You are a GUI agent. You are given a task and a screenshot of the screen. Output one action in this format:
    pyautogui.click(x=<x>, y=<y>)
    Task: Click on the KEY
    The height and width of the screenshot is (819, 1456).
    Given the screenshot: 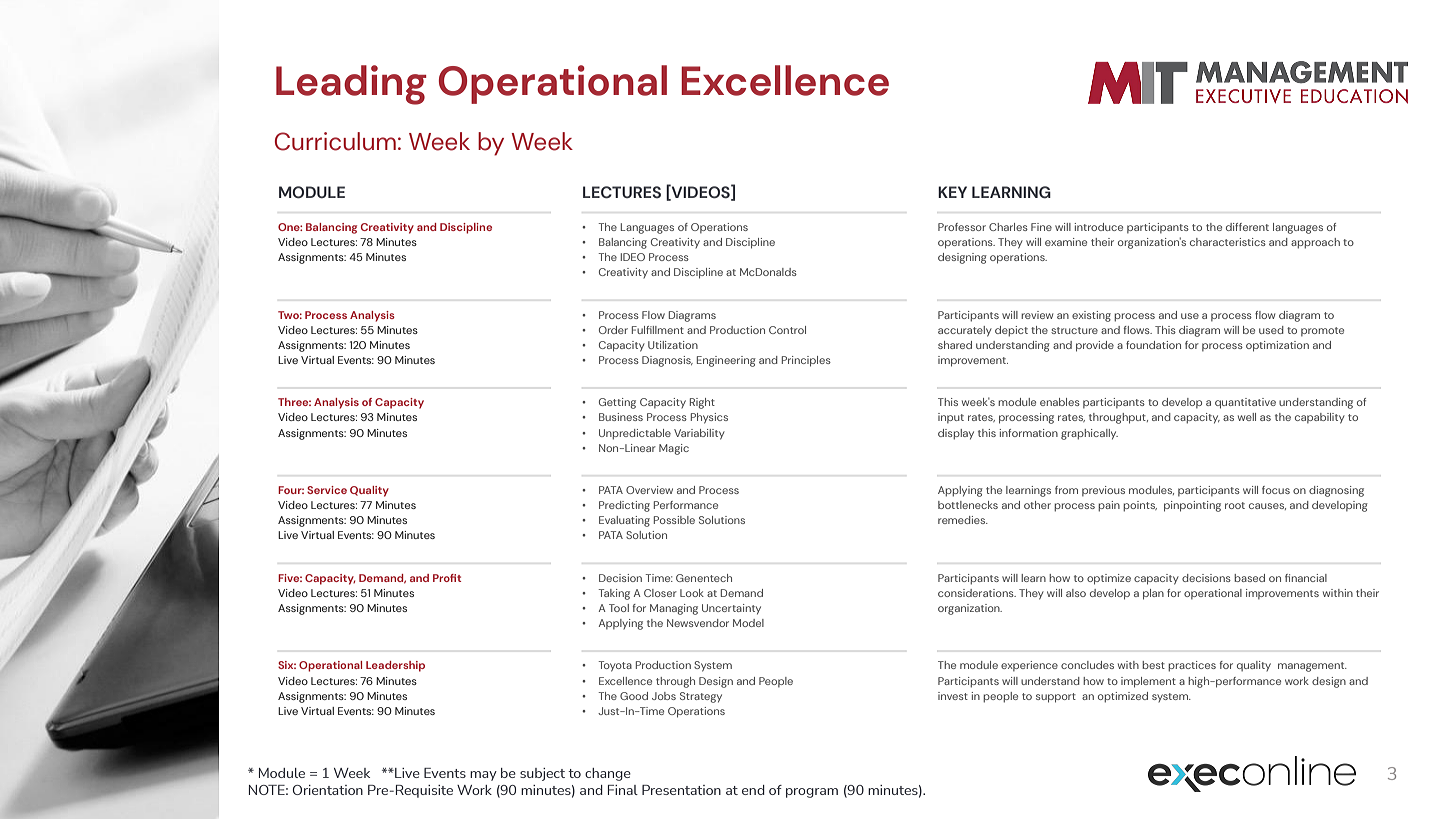 What is the action you would take?
    pyautogui.click(x=952, y=192)
